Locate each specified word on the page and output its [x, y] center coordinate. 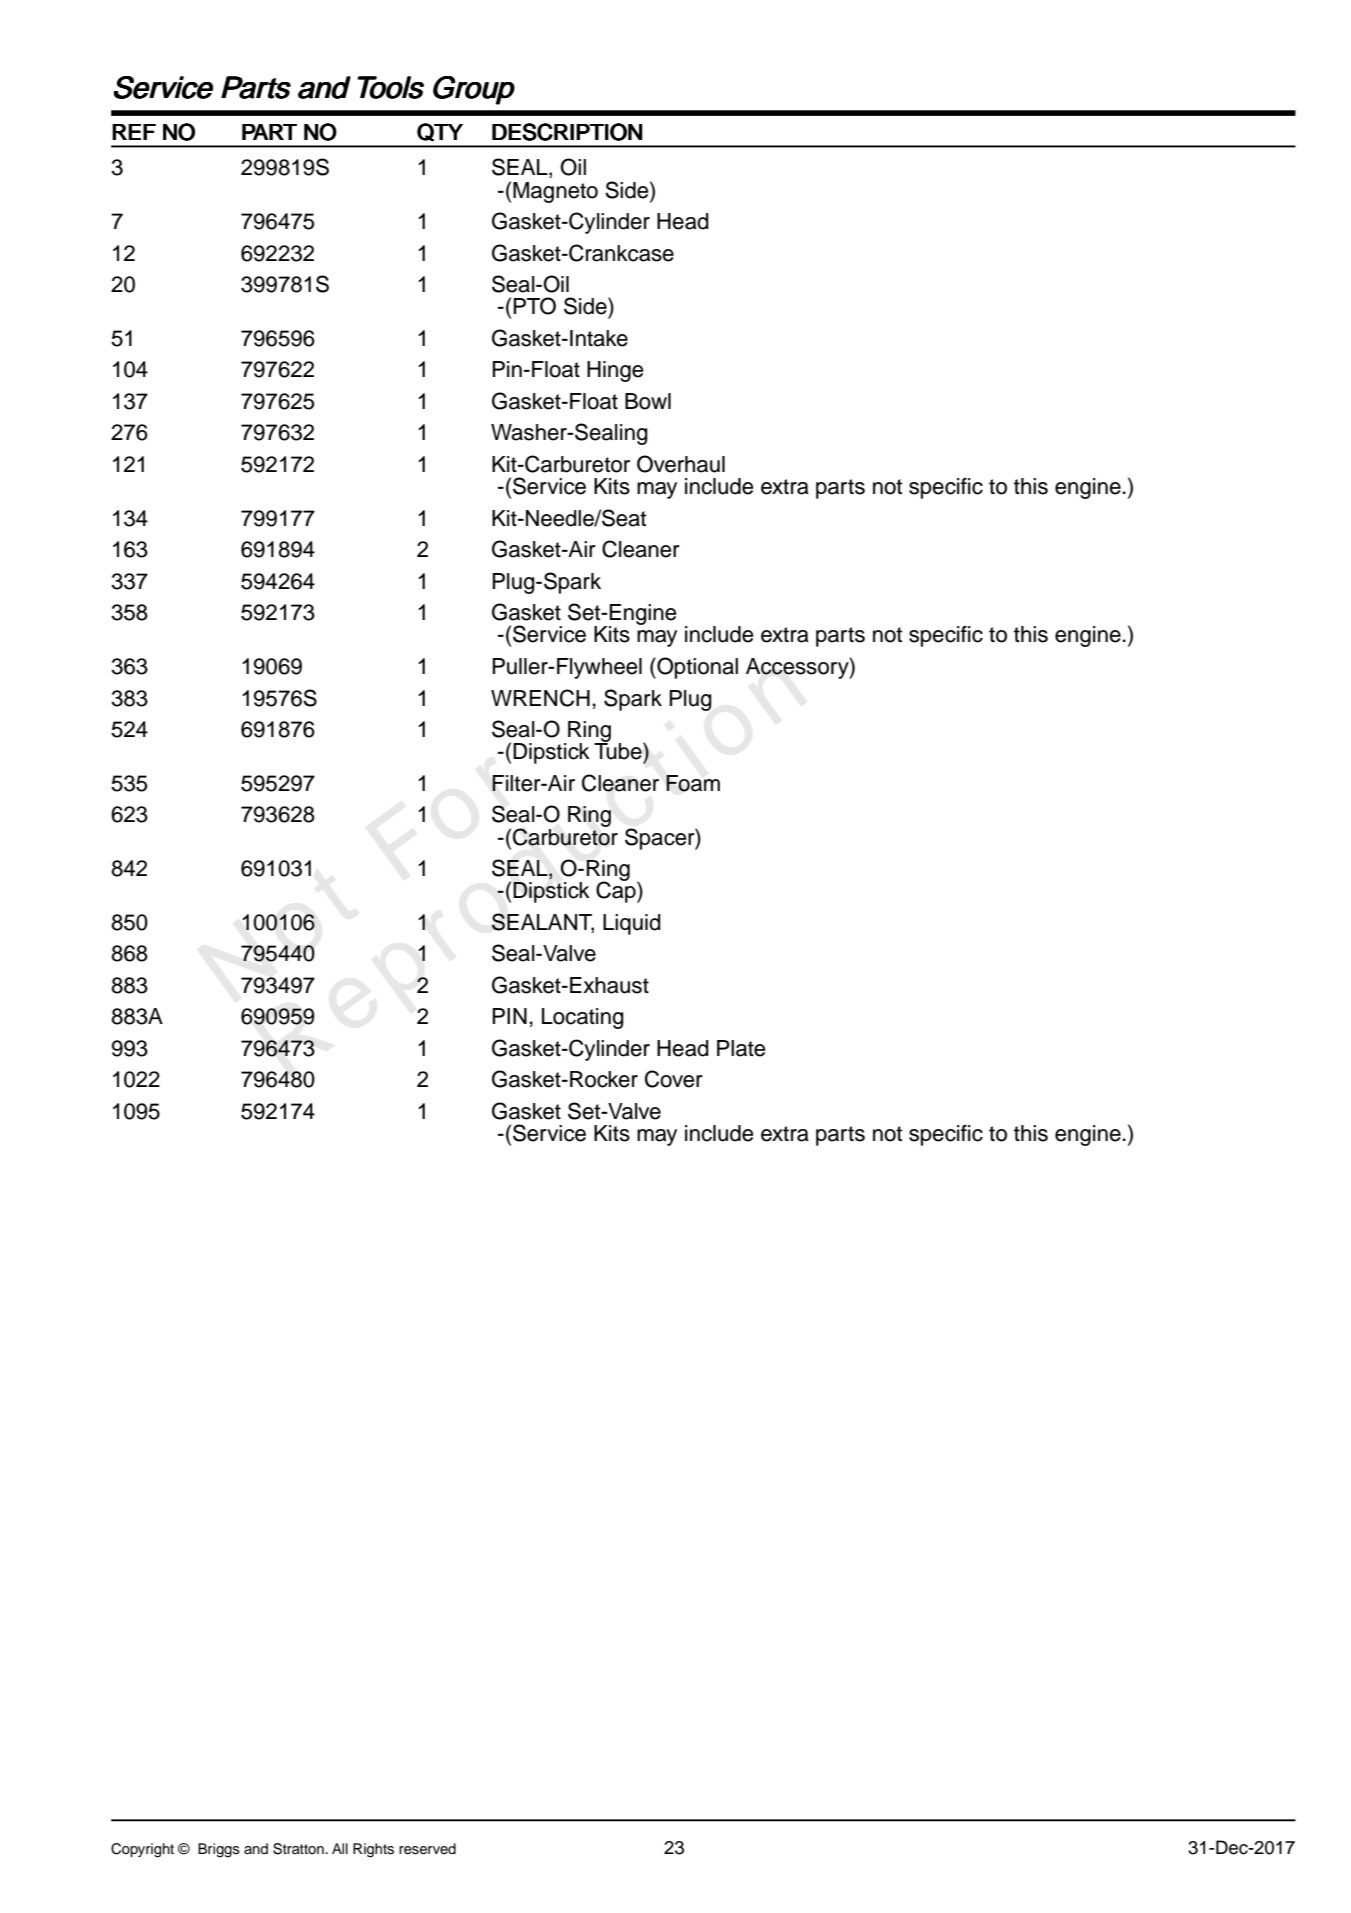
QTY [440, 132]
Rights [373, 1850]
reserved [427, 1849]
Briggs [219, 1850]
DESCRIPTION [567, 132]
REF [134, 132]
